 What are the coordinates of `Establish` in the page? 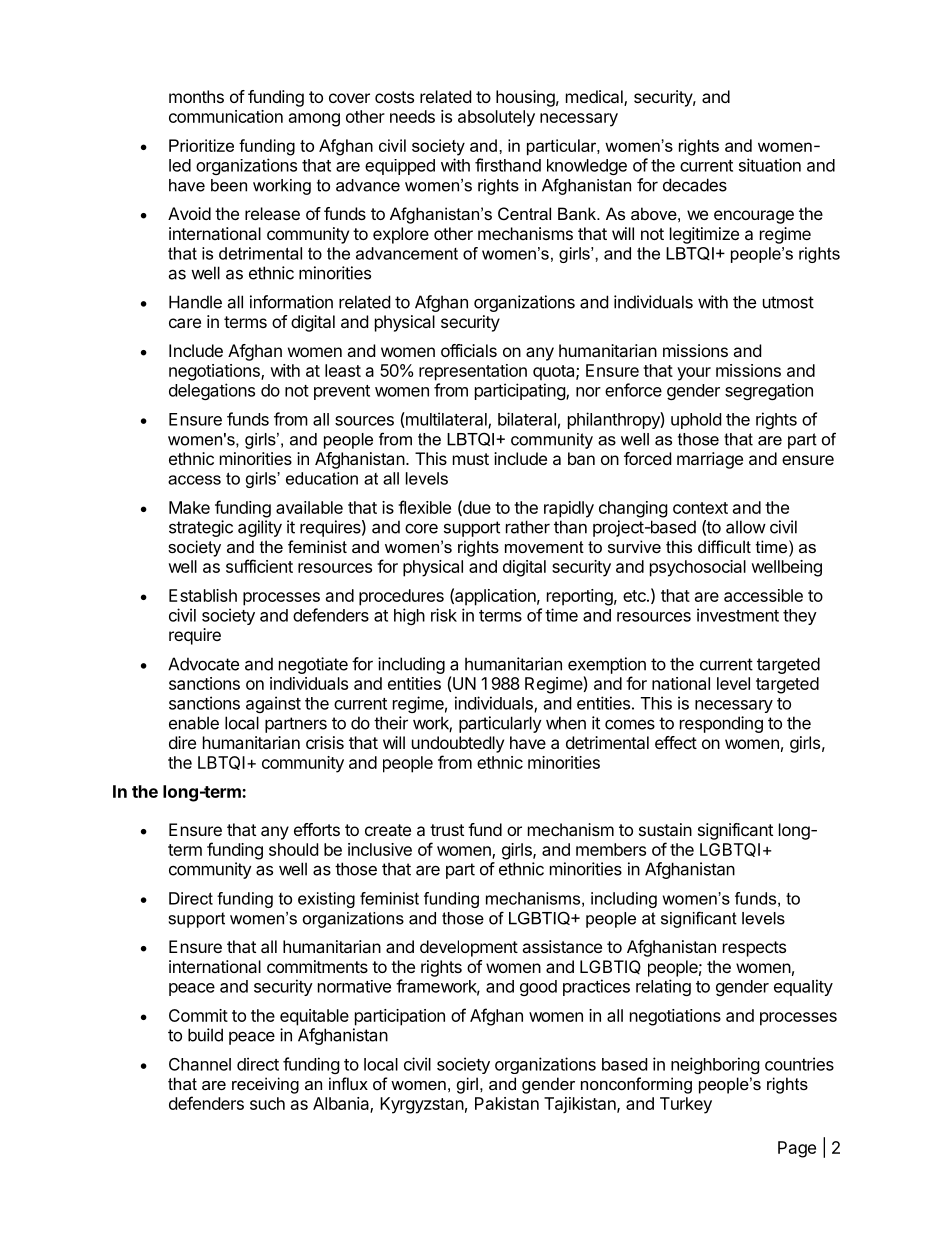 It's located at (203, 595).
